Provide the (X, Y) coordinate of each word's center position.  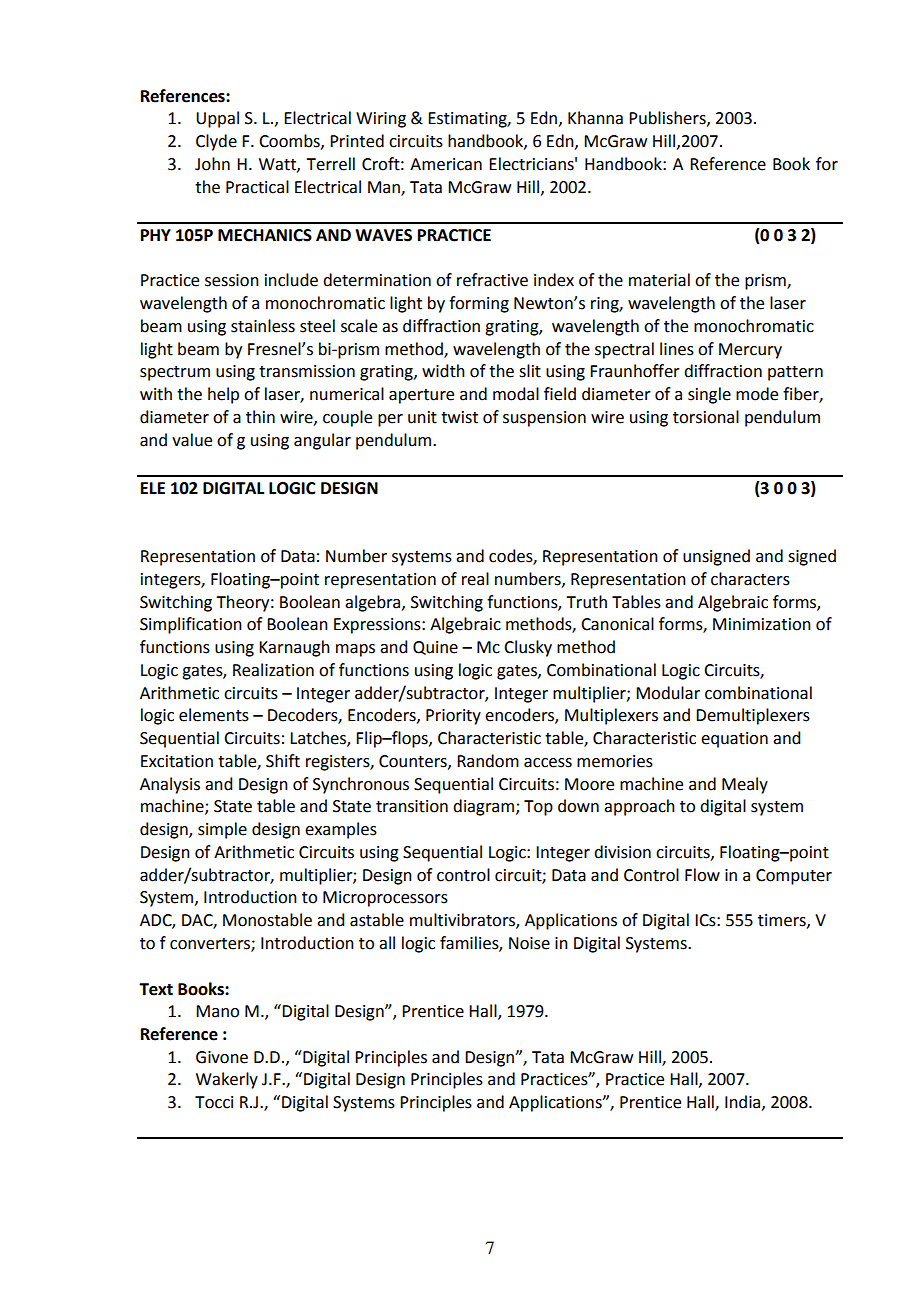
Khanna (595, 118)
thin (260, 417)
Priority (453, 717)
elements (214, 715)
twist (459, 417)
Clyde (216, 142)
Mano (217, 1011)
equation (734, 740)
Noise (529, 943)
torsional (706, 417)
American (446, 164)
